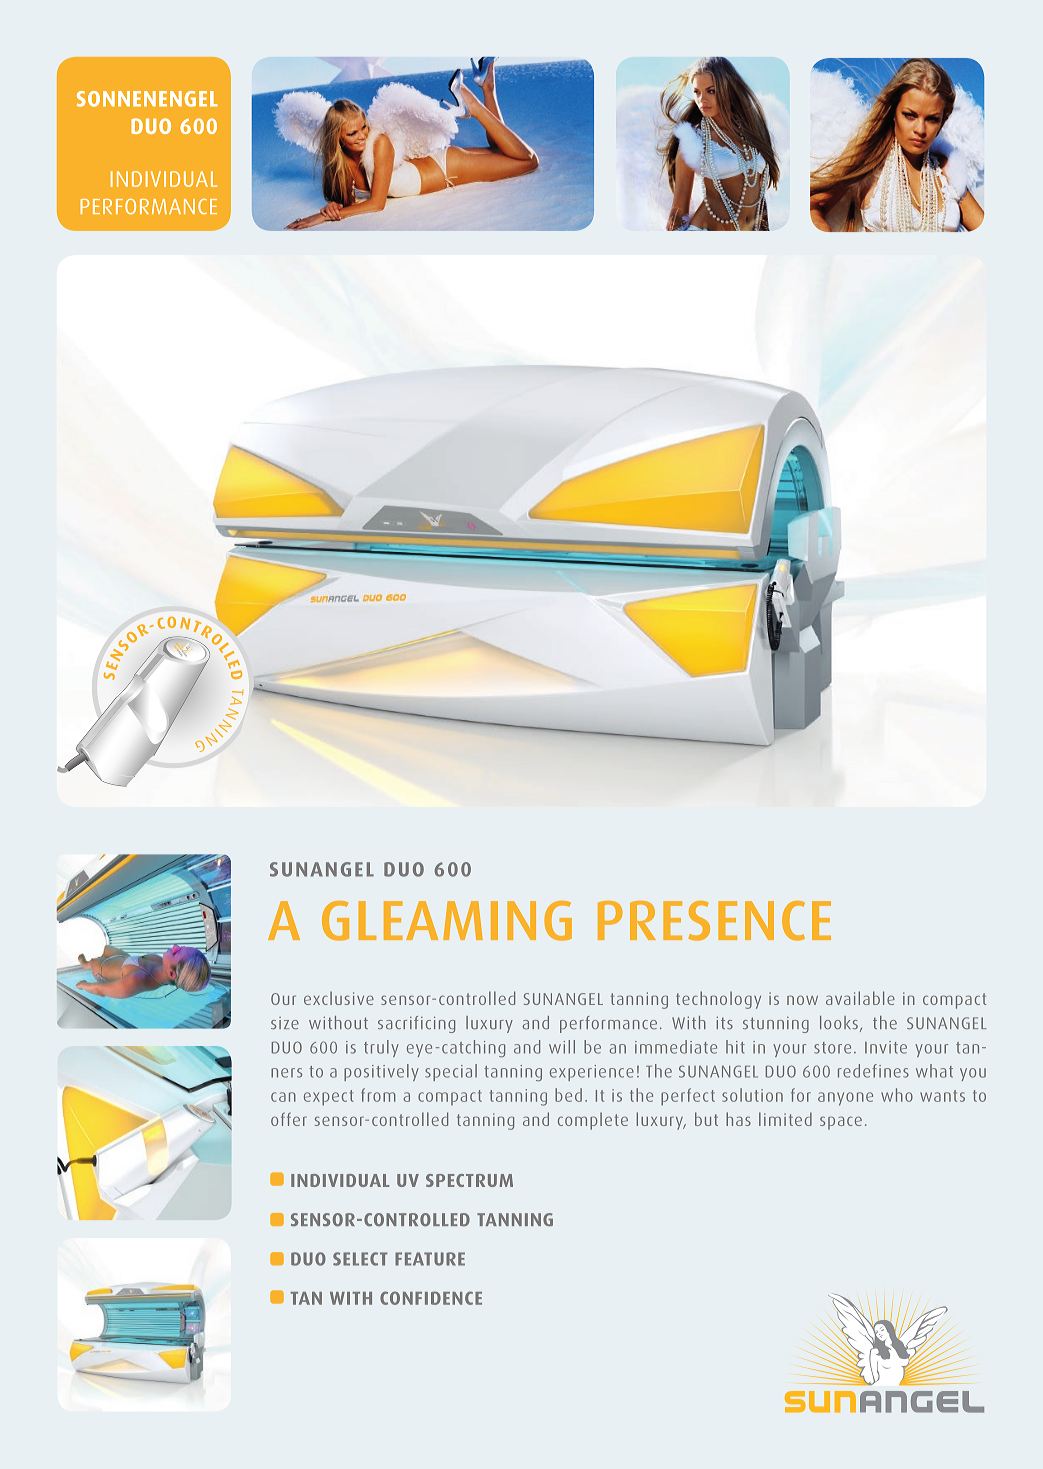  I want to click on PRESENCE, so click(714, 921).
